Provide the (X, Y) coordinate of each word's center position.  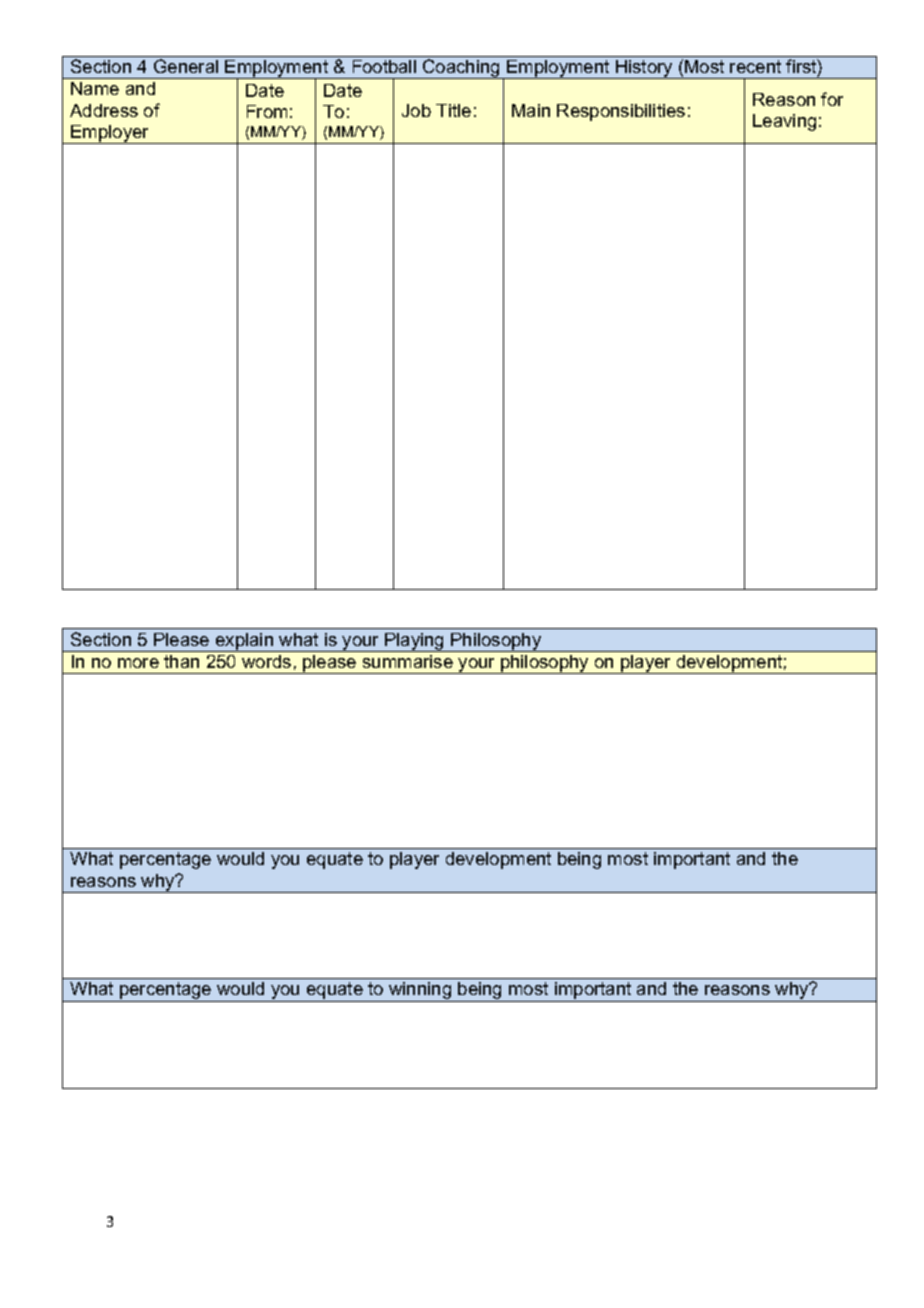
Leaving (784, 122)
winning (420, 992)
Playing (414, 642)
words (266, 661)
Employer (110, 134)
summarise (408, 661)
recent (755, 66)
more (138, 663)
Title (453, 110)
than (181, 661)
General (186, 66)
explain (245, 642)
